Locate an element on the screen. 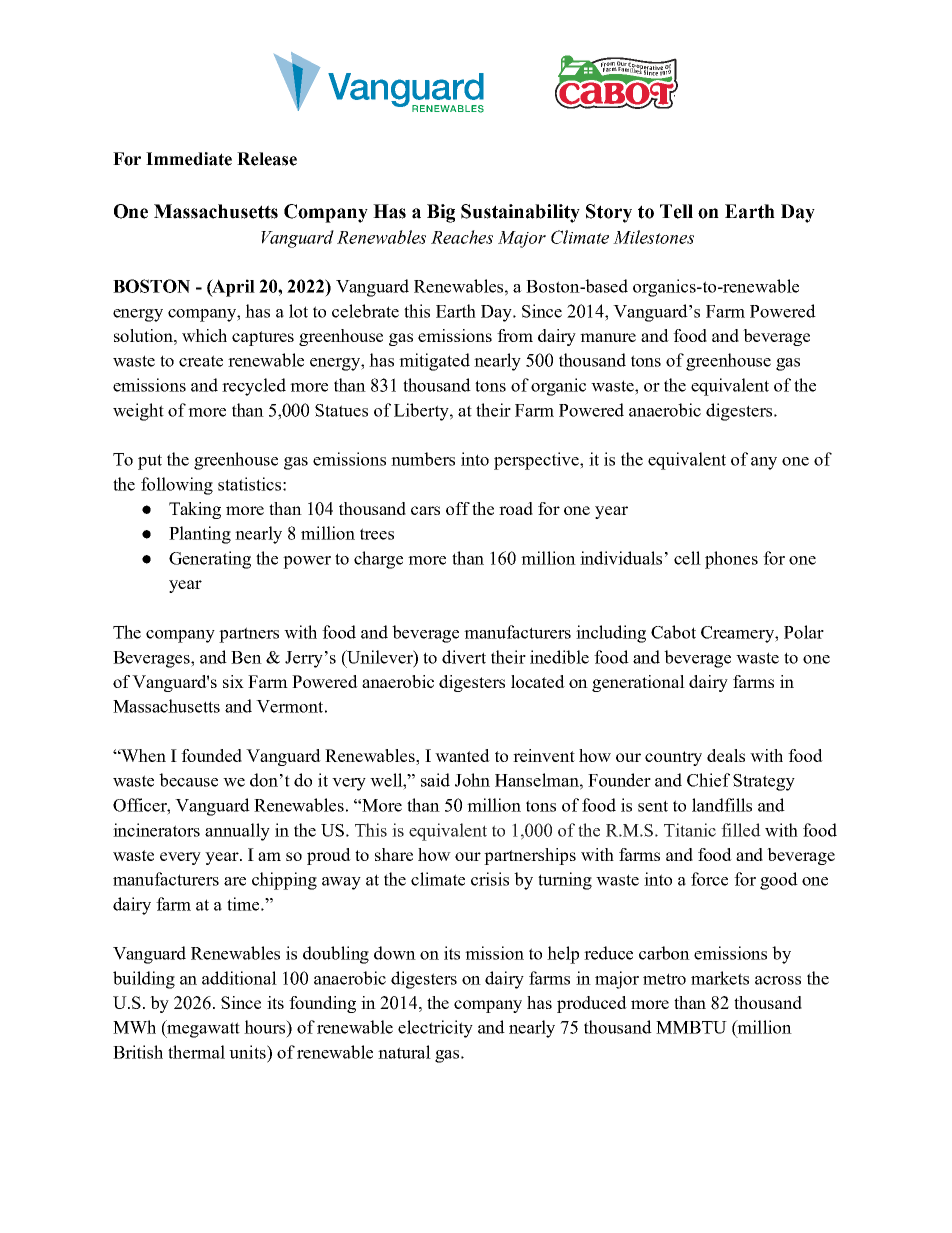 The image size is (952, 1233). Immediate is located at coordinates (189, 159).
